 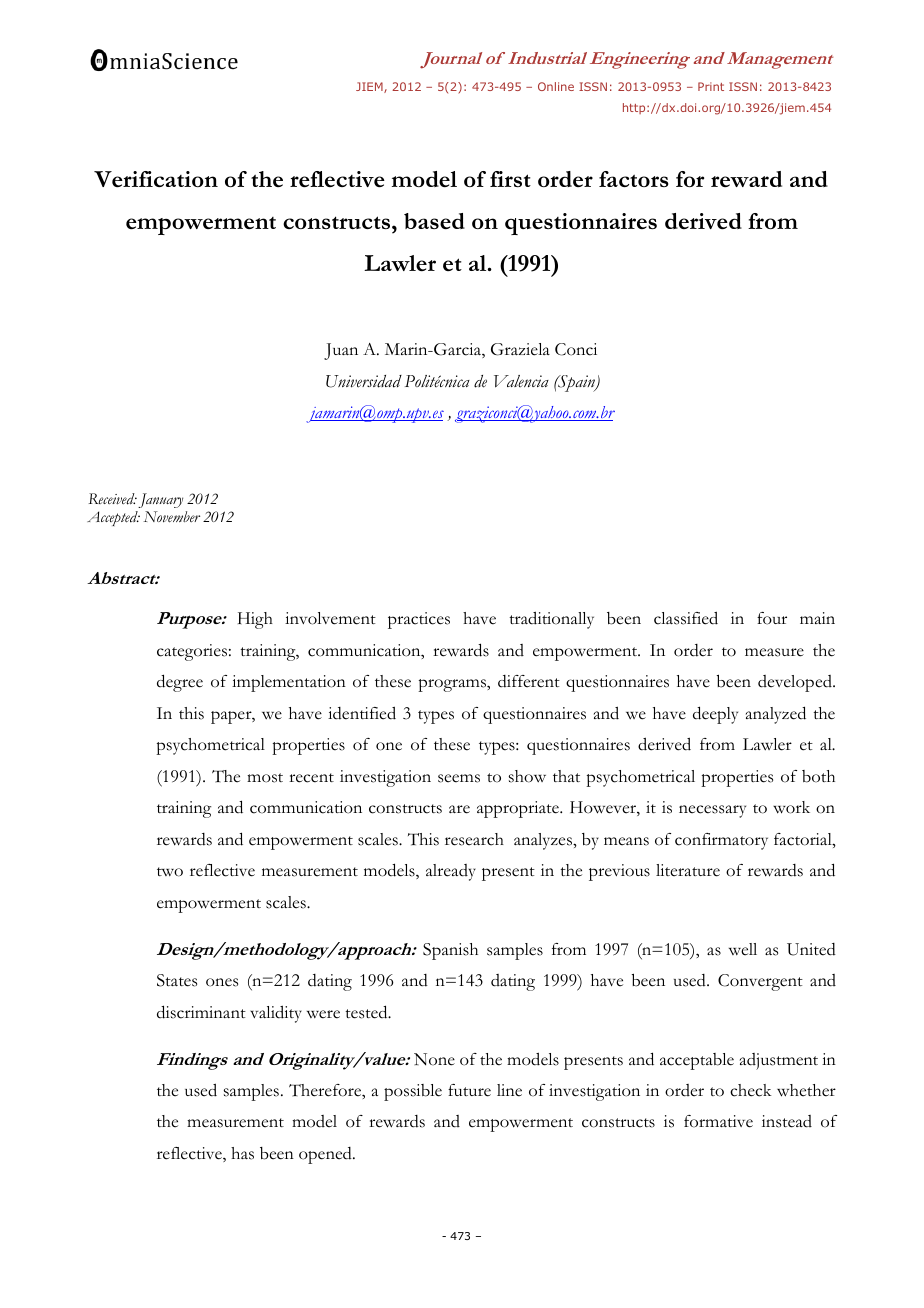 What do you see at coordinates (242, 1153) in the page?
I see `has` at bounding box center [242, 1153].
